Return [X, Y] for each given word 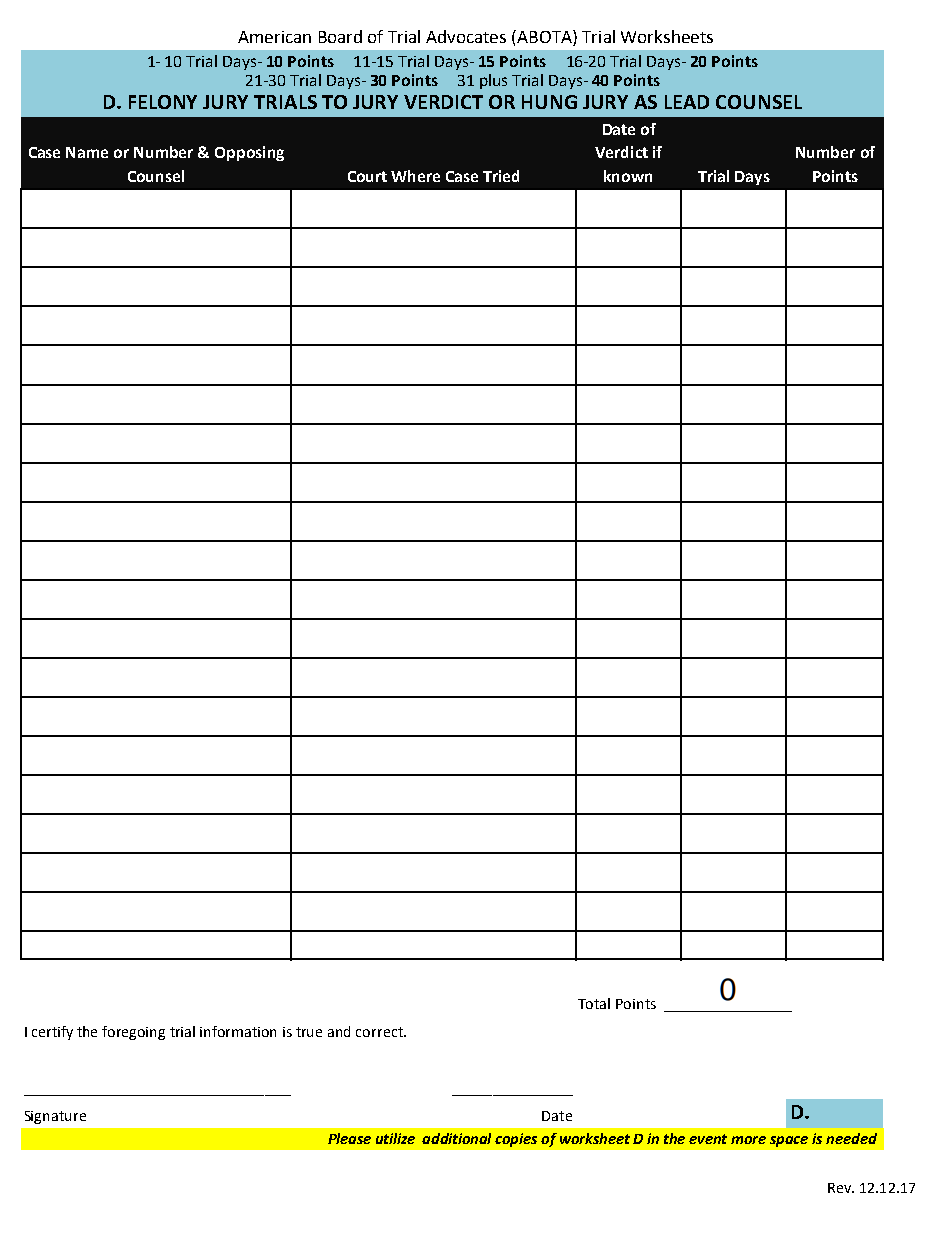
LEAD [687, 102]
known [628, 176]
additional [456, 1138]
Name [87, 152]
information [238, 1031]
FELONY [163, 102]
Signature [55, 1117]
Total [594, 1003]
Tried [501, 176]
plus [493, 81]
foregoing [133, 1033]
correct [380, 1032]
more [748, 1140]
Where [415, 176]
